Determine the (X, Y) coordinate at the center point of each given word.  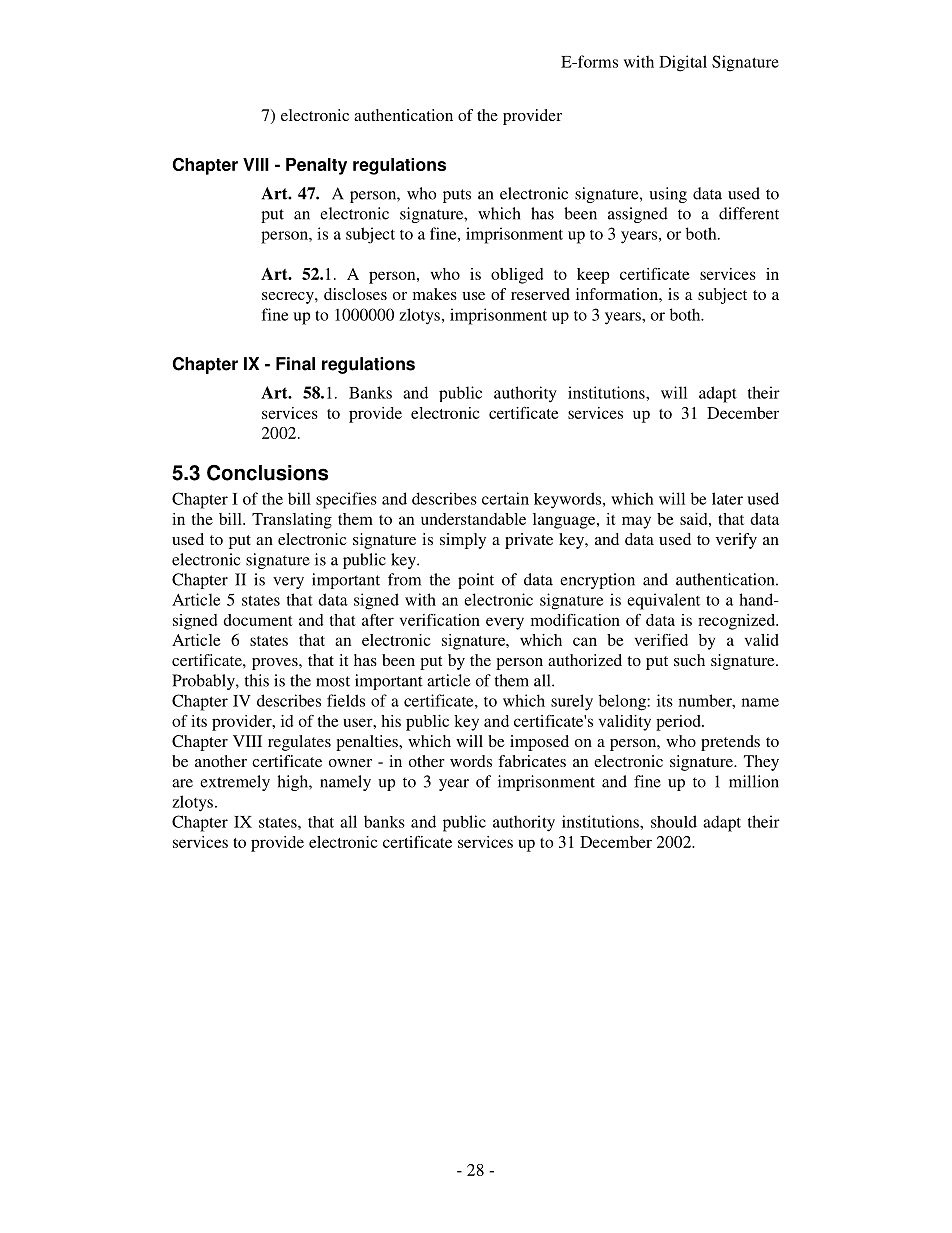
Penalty (316, 166)
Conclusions (267, 473)
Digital (683, 63)
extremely (235, 783)
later (727, 498)
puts (457, 196)
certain (505, 498)
